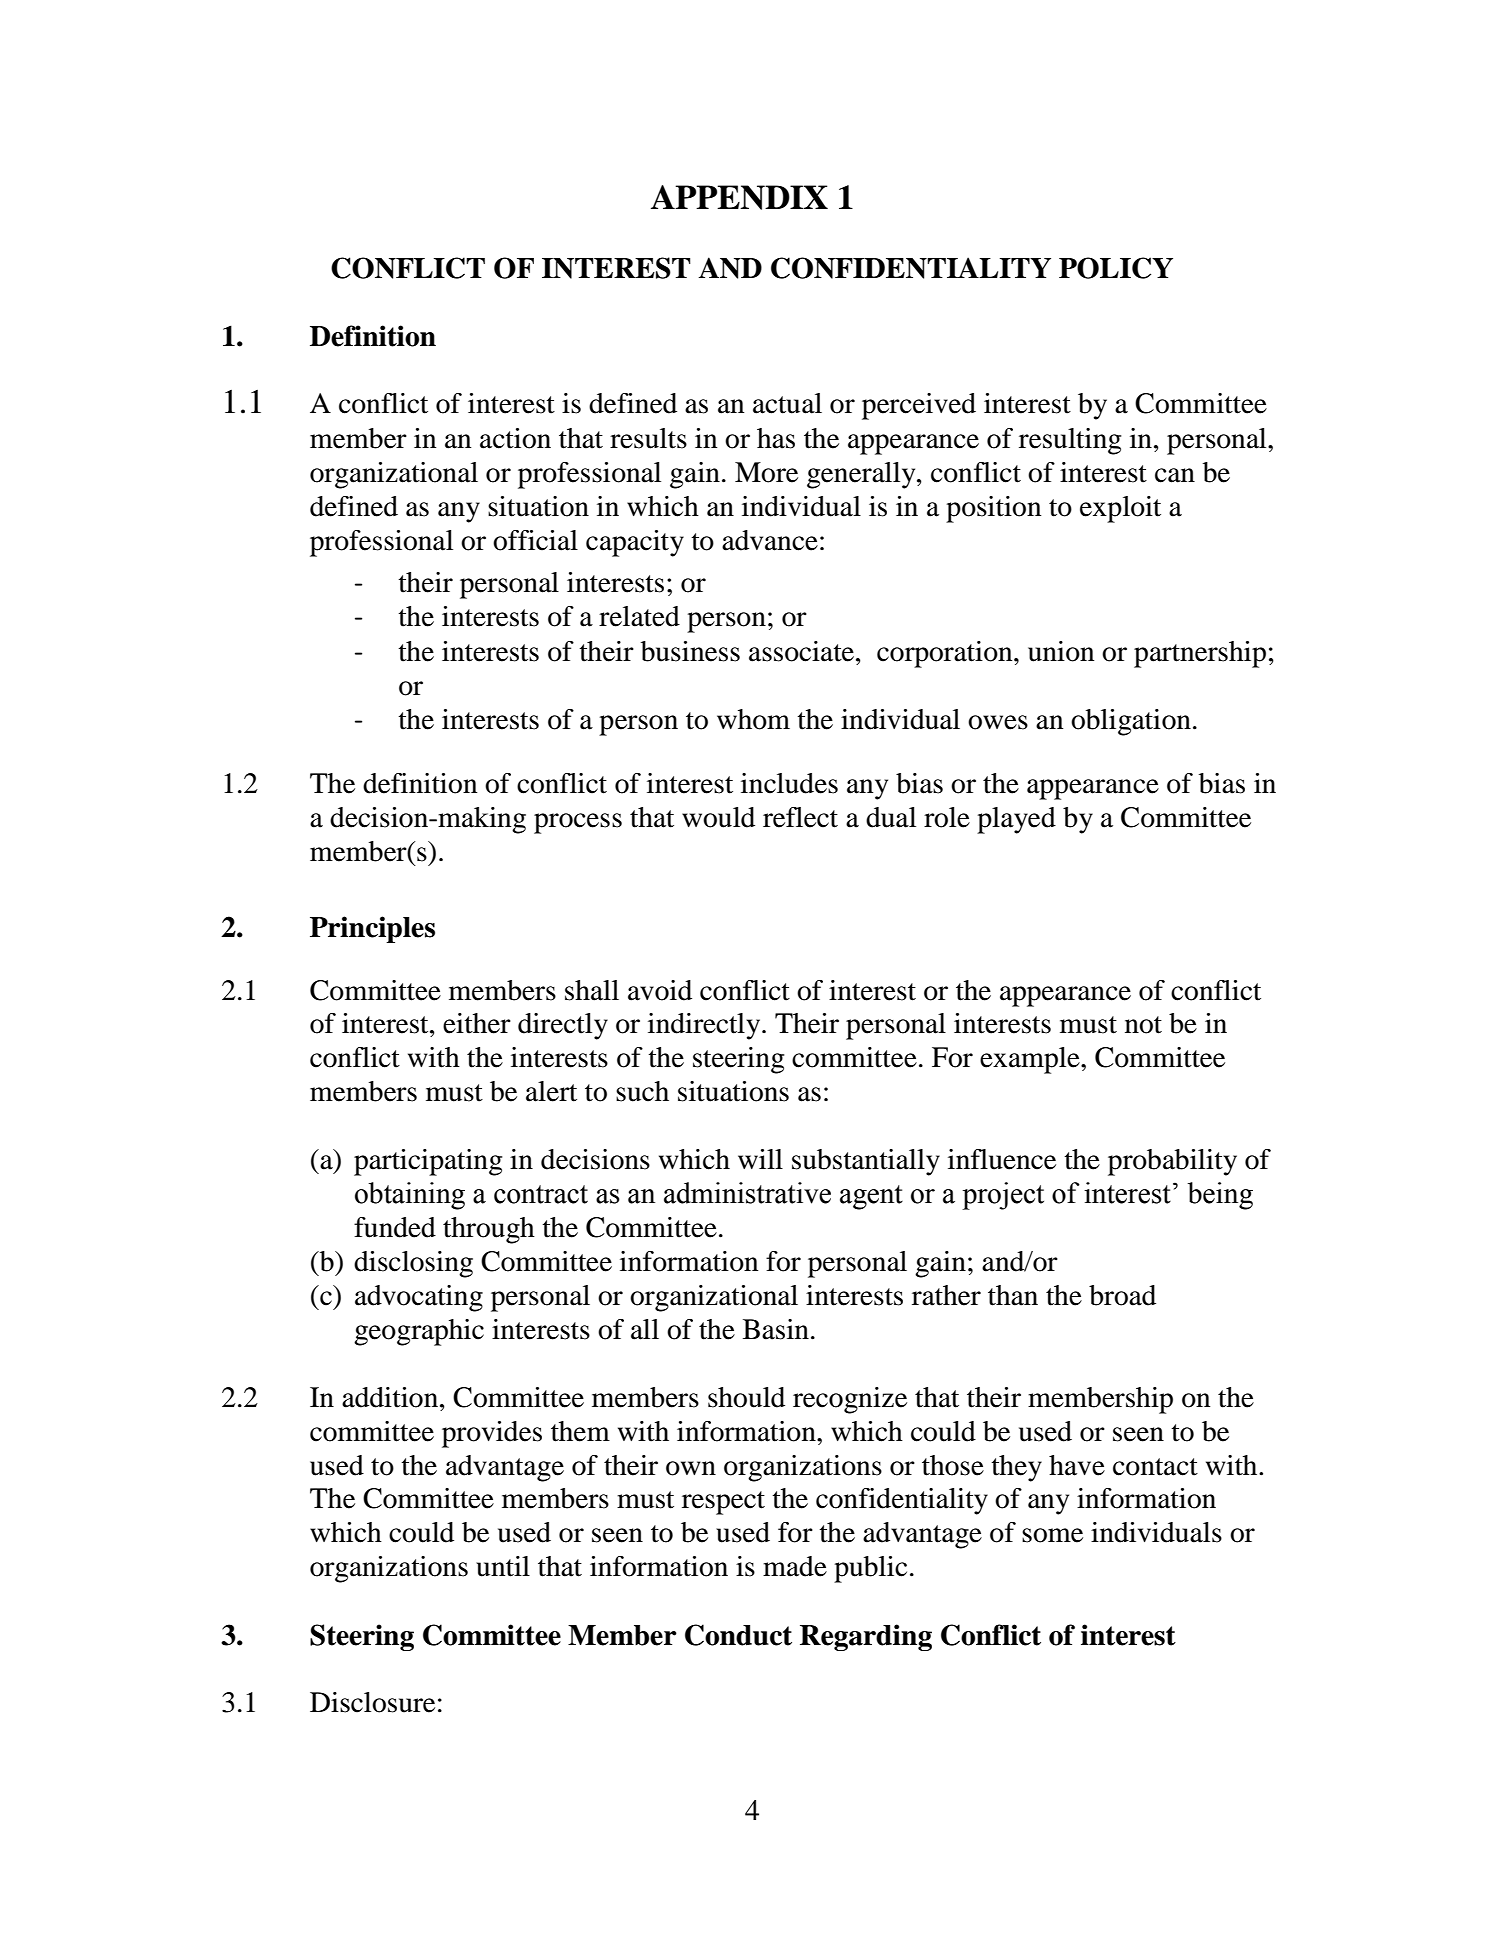 This page has width=1505, height=1948. What do you see at coordinates (578, 823) in the page?
I see `process` at bounding box center [578, 823].
